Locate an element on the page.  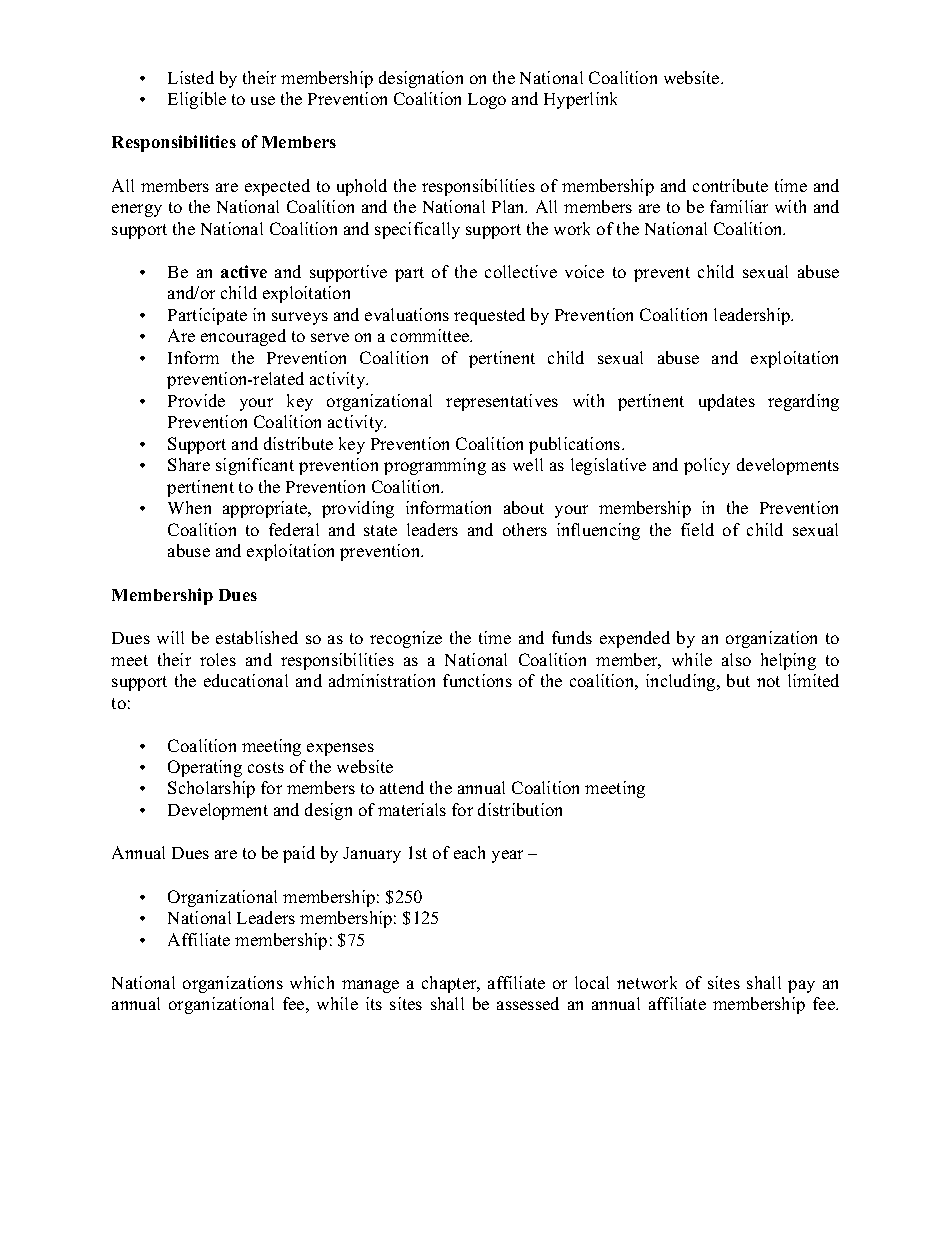
not is located at coordinates (768, 681).
